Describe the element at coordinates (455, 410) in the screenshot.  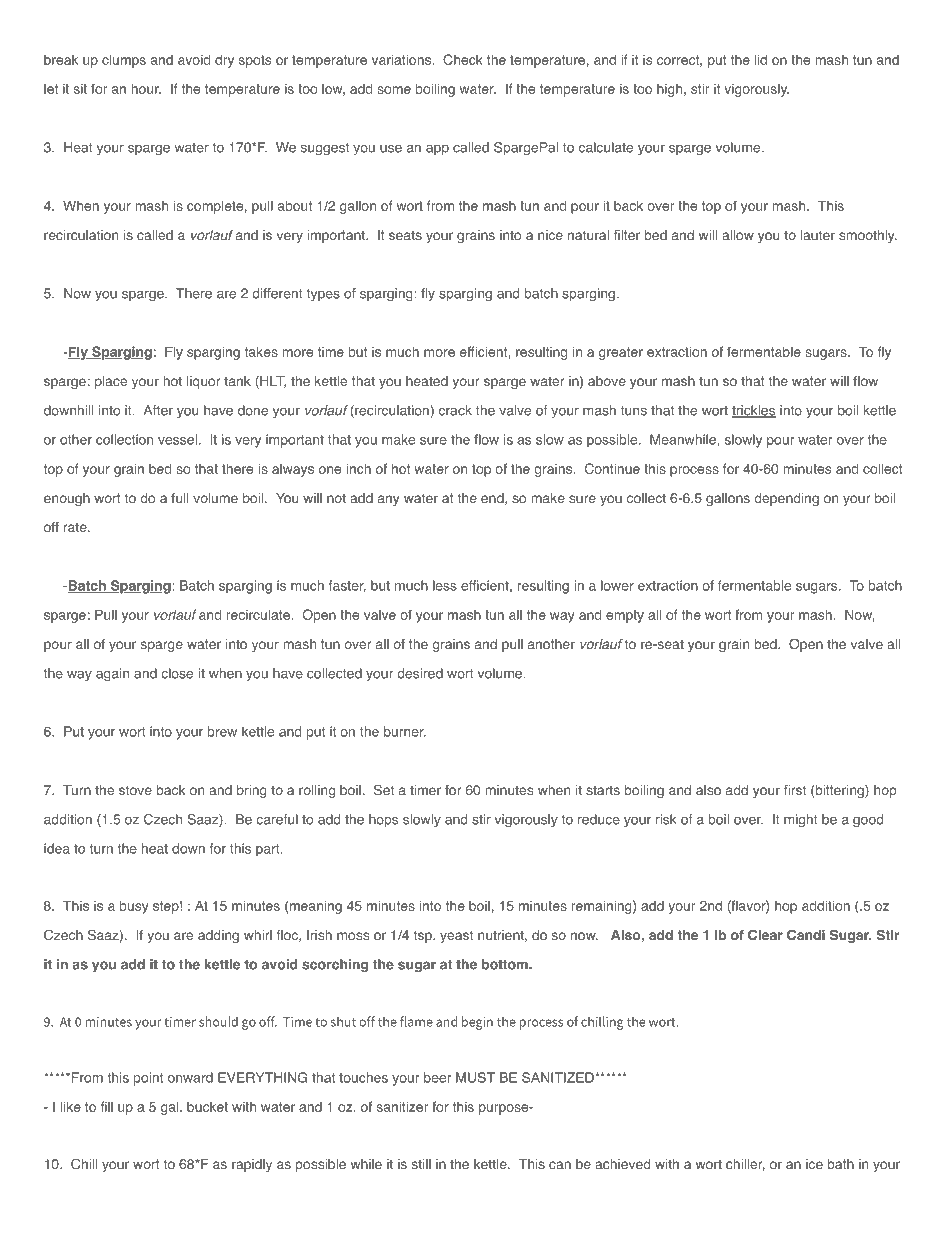
I see `crack` at that location.
